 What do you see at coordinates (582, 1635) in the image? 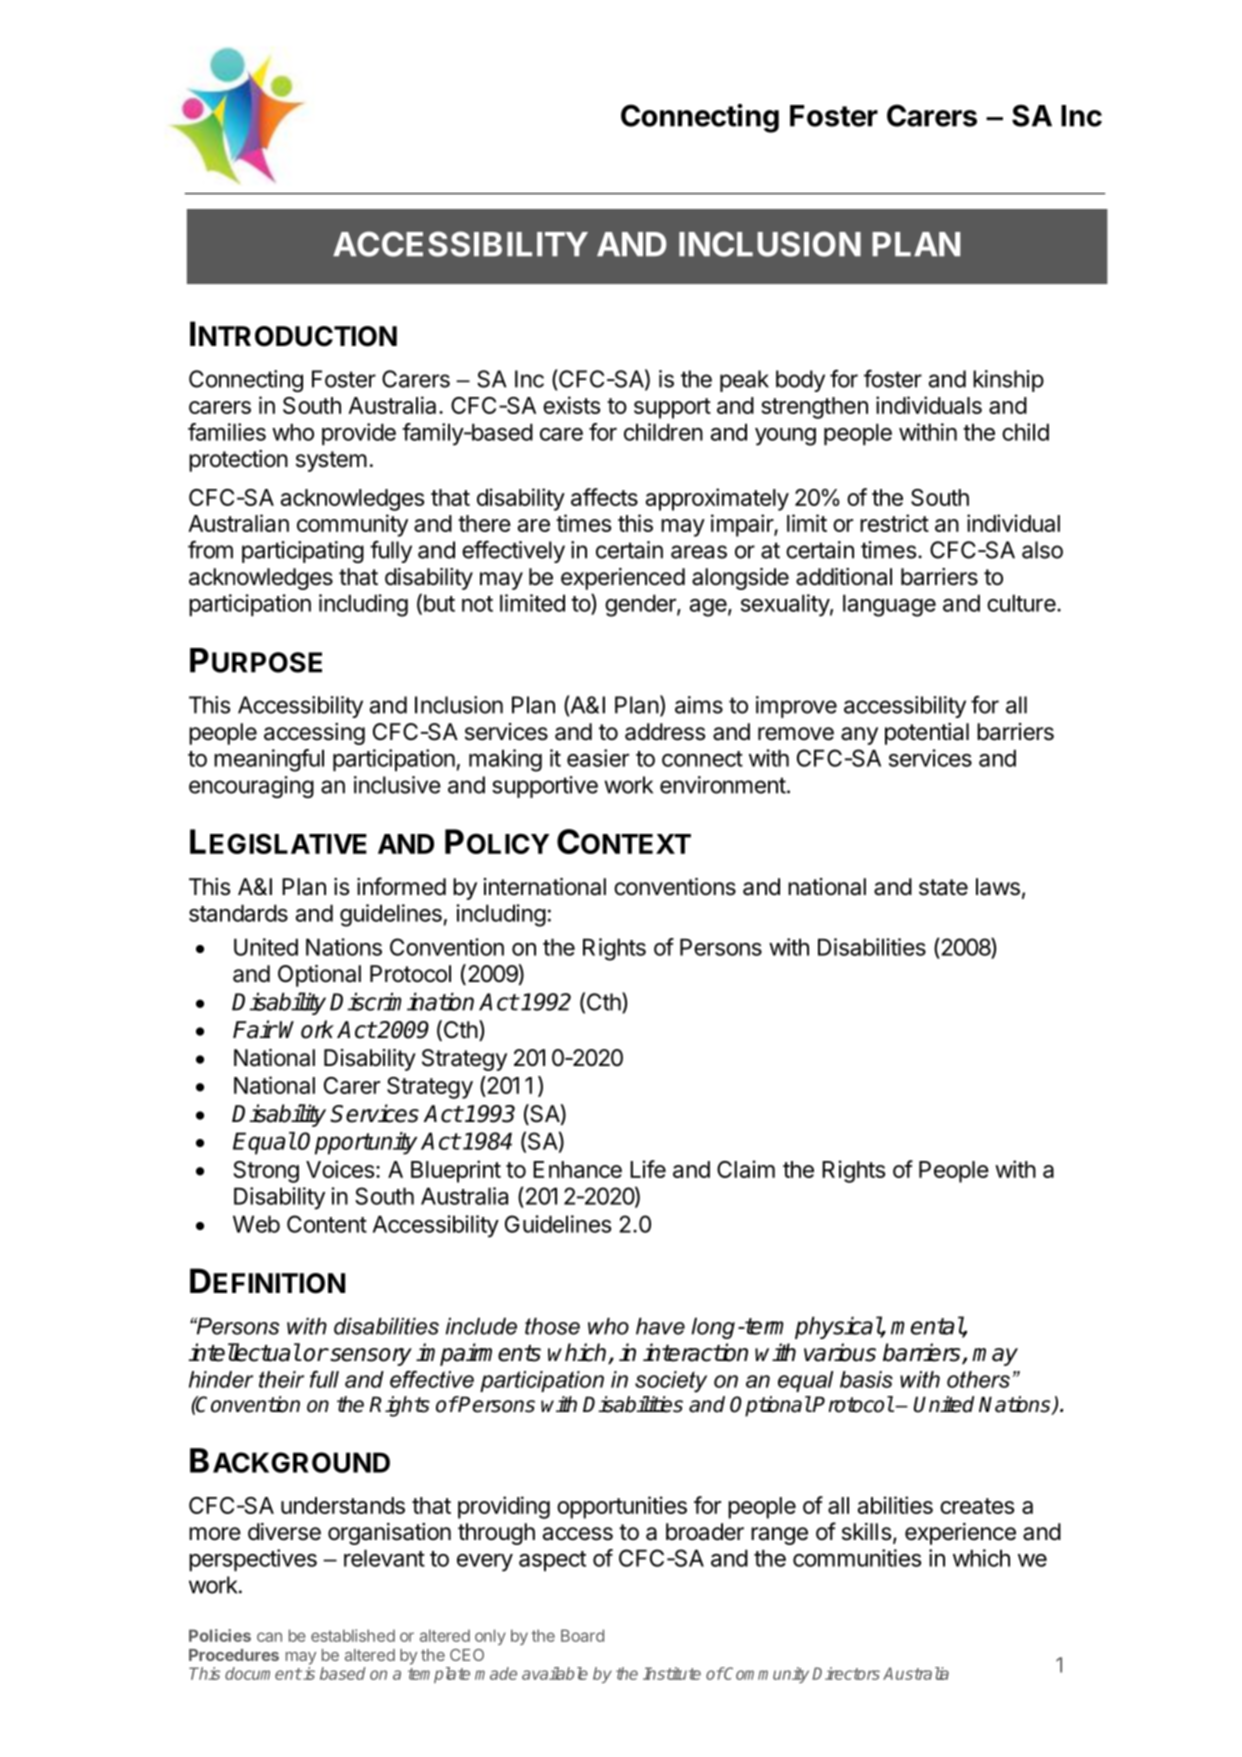
I see `Board` at bounding box center [582, 1635].
